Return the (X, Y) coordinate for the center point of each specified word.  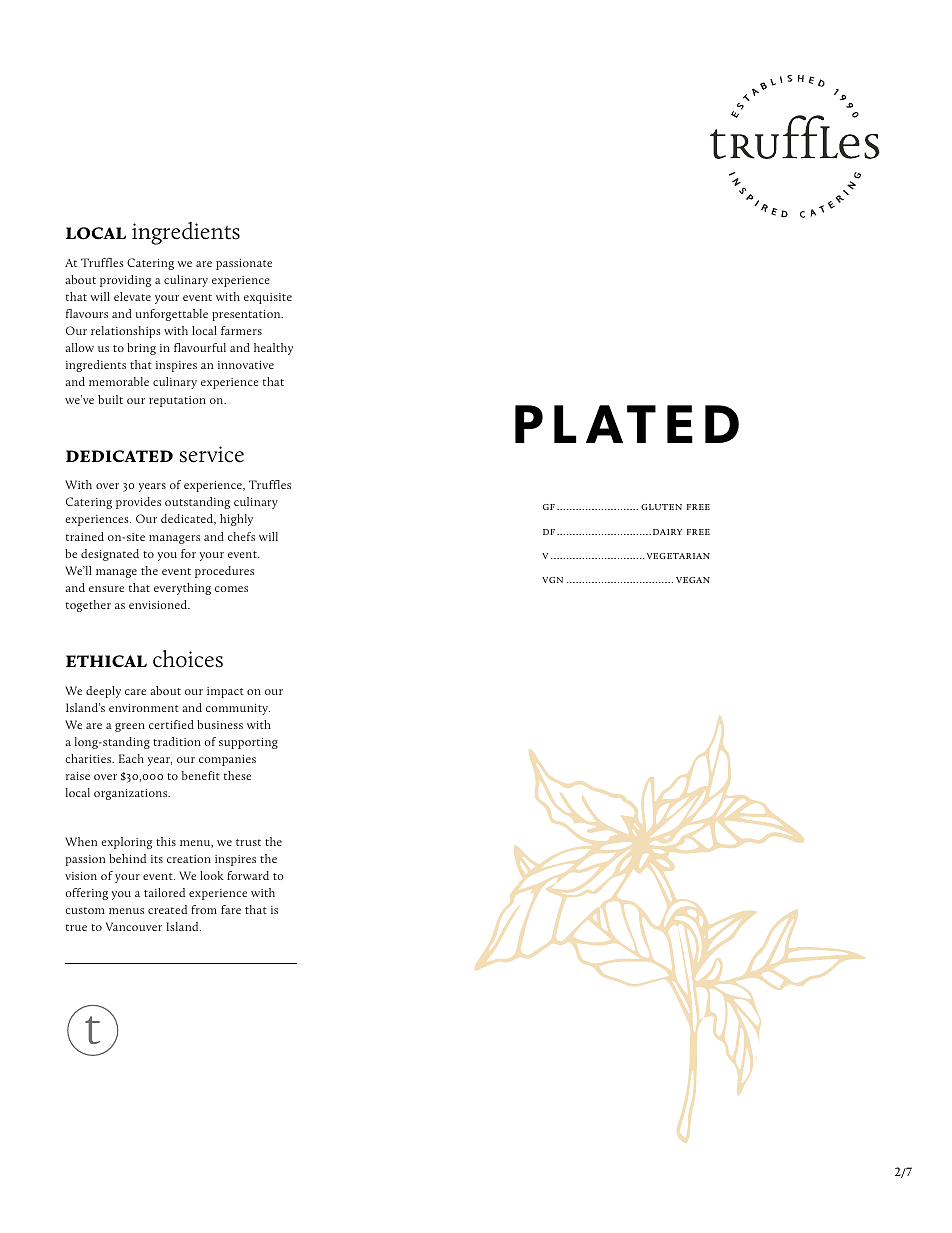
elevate (132, 296)
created (167, 909)
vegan (693, 580)
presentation (247, 315)
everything (182, 589)
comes (231, 589)
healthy (273, 349)
